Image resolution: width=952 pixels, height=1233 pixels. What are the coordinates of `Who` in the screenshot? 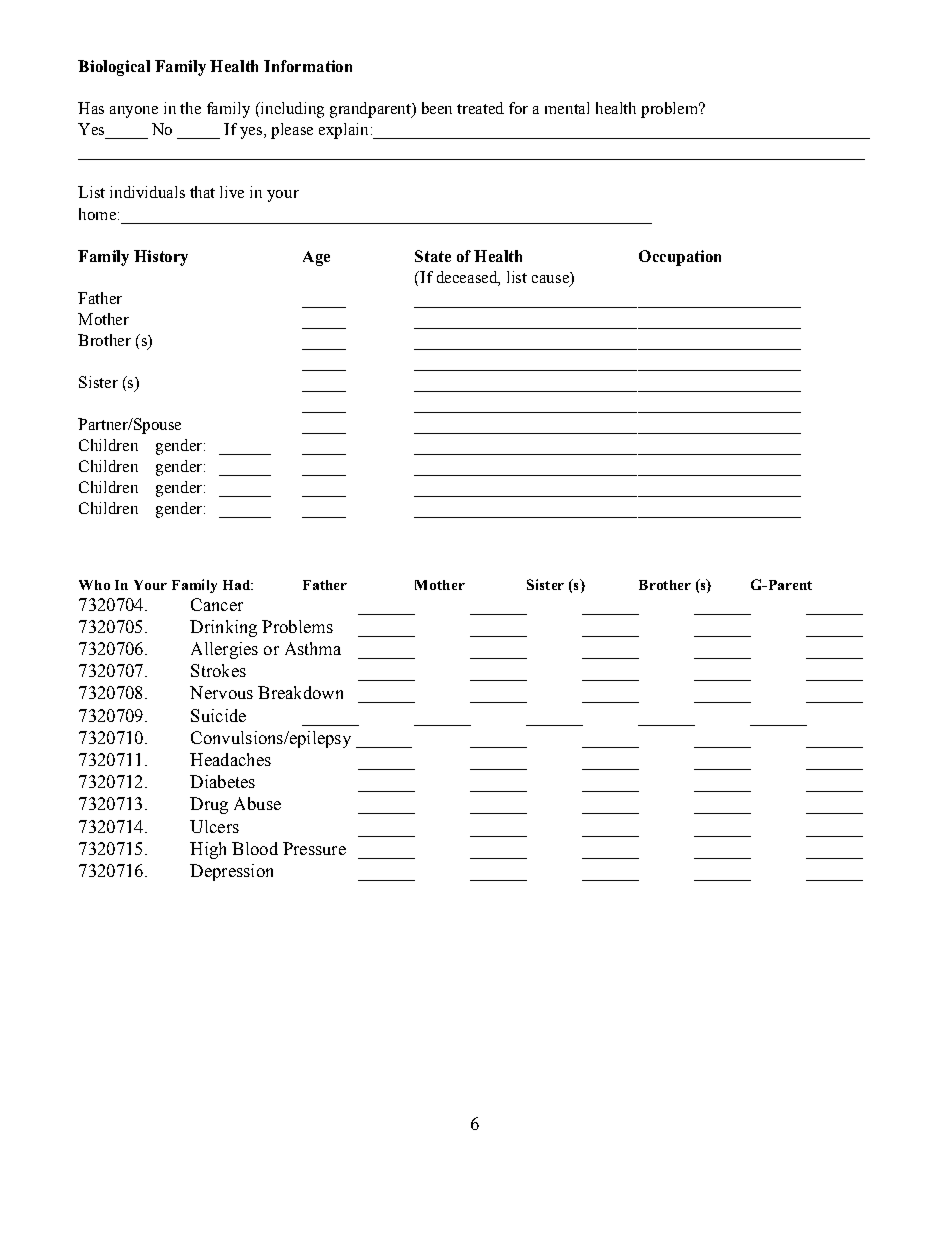 It's located at (94, 585).
